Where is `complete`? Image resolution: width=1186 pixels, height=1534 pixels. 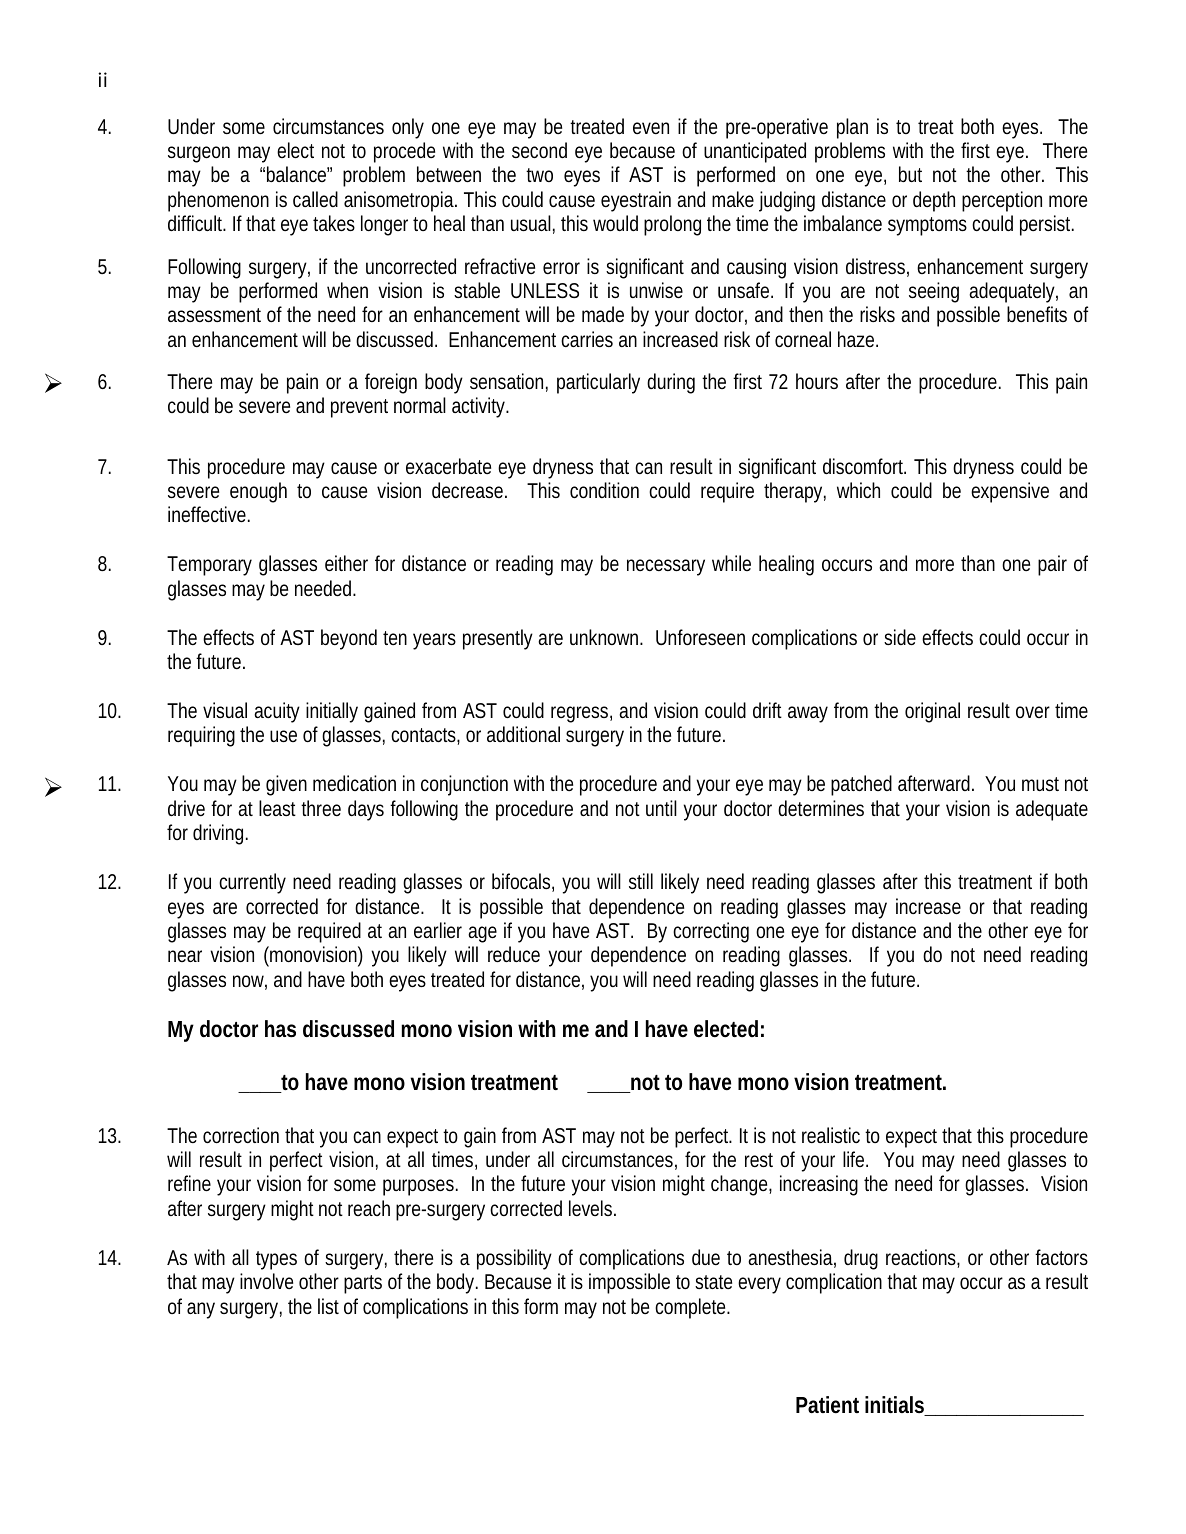 complete is located at coordinates (691, 1308).
